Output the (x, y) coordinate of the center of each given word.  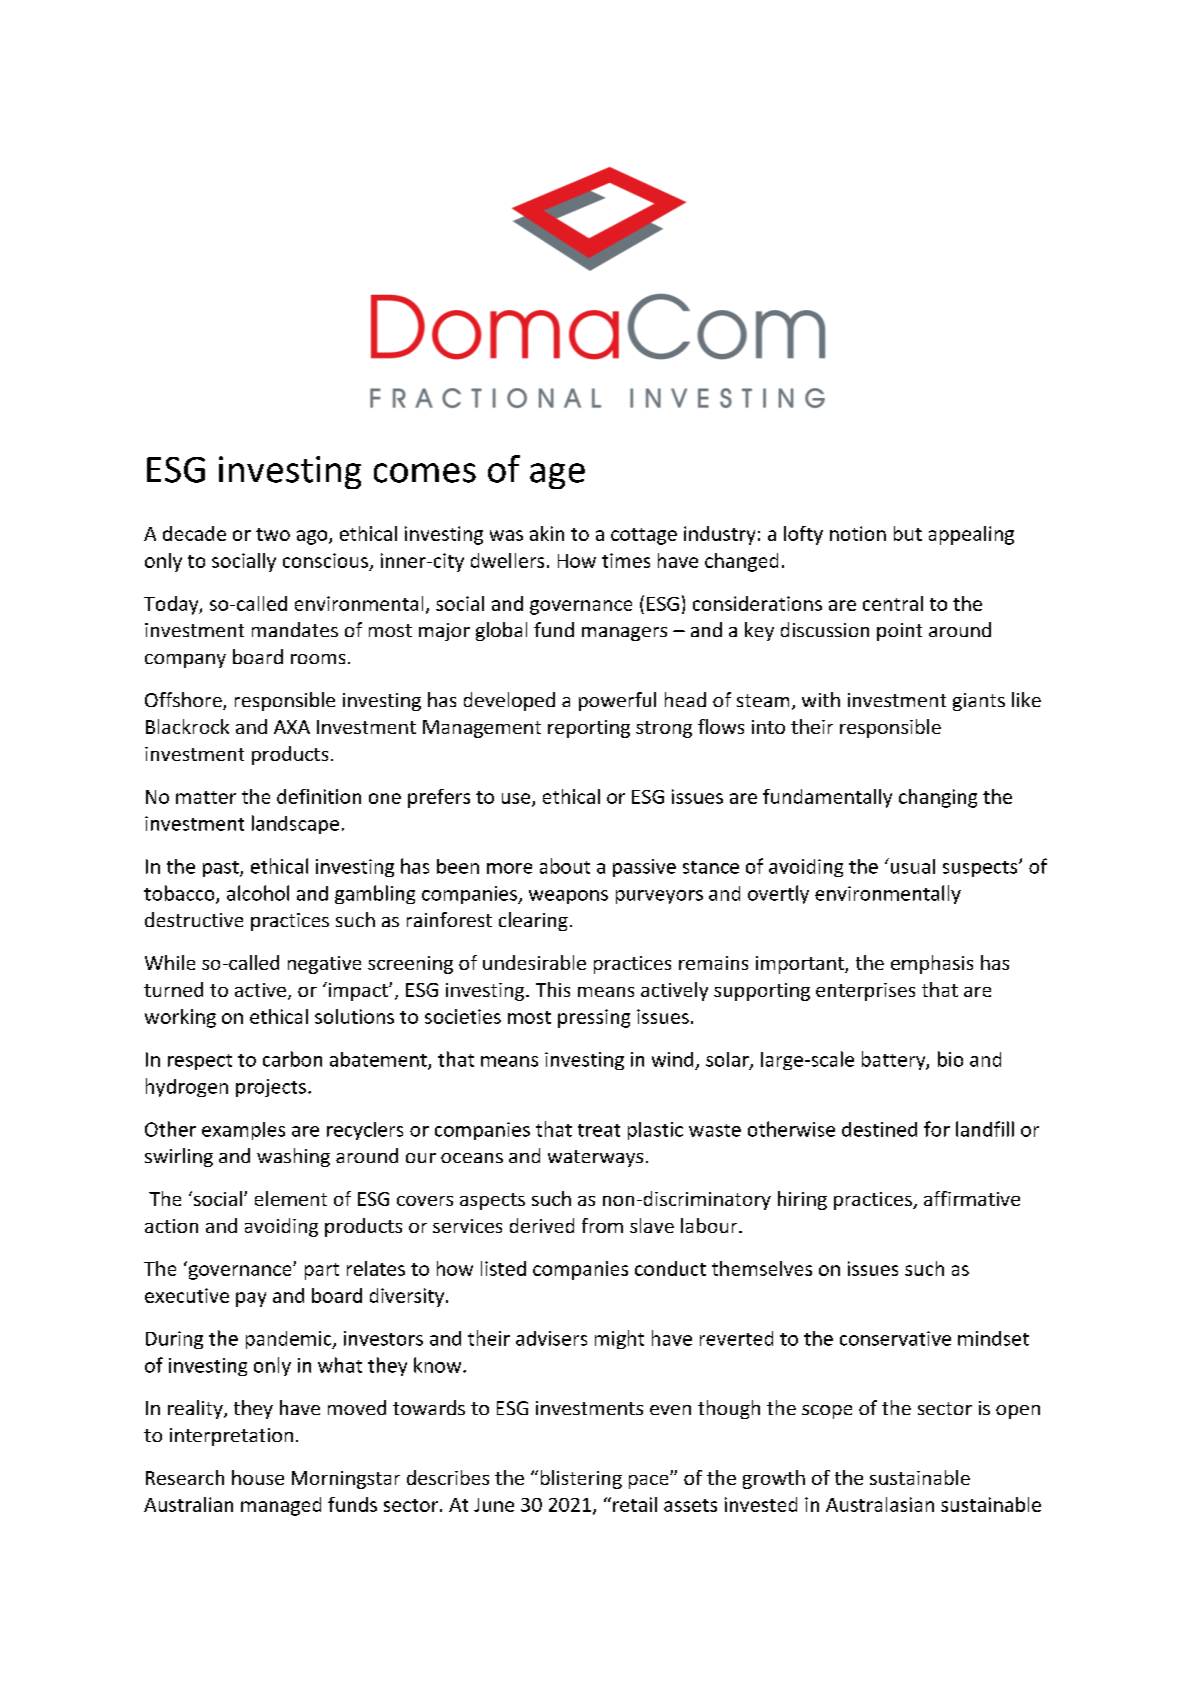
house (258, 1477)
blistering (581, 1479)
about (565, 866)
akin (547, 533)
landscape (295, 824)
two (273, 534)
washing (293, 1157)
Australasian (880, 1504)
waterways (595, 1158)
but (908, 533)
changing (938, 798)
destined (879, 1129)
